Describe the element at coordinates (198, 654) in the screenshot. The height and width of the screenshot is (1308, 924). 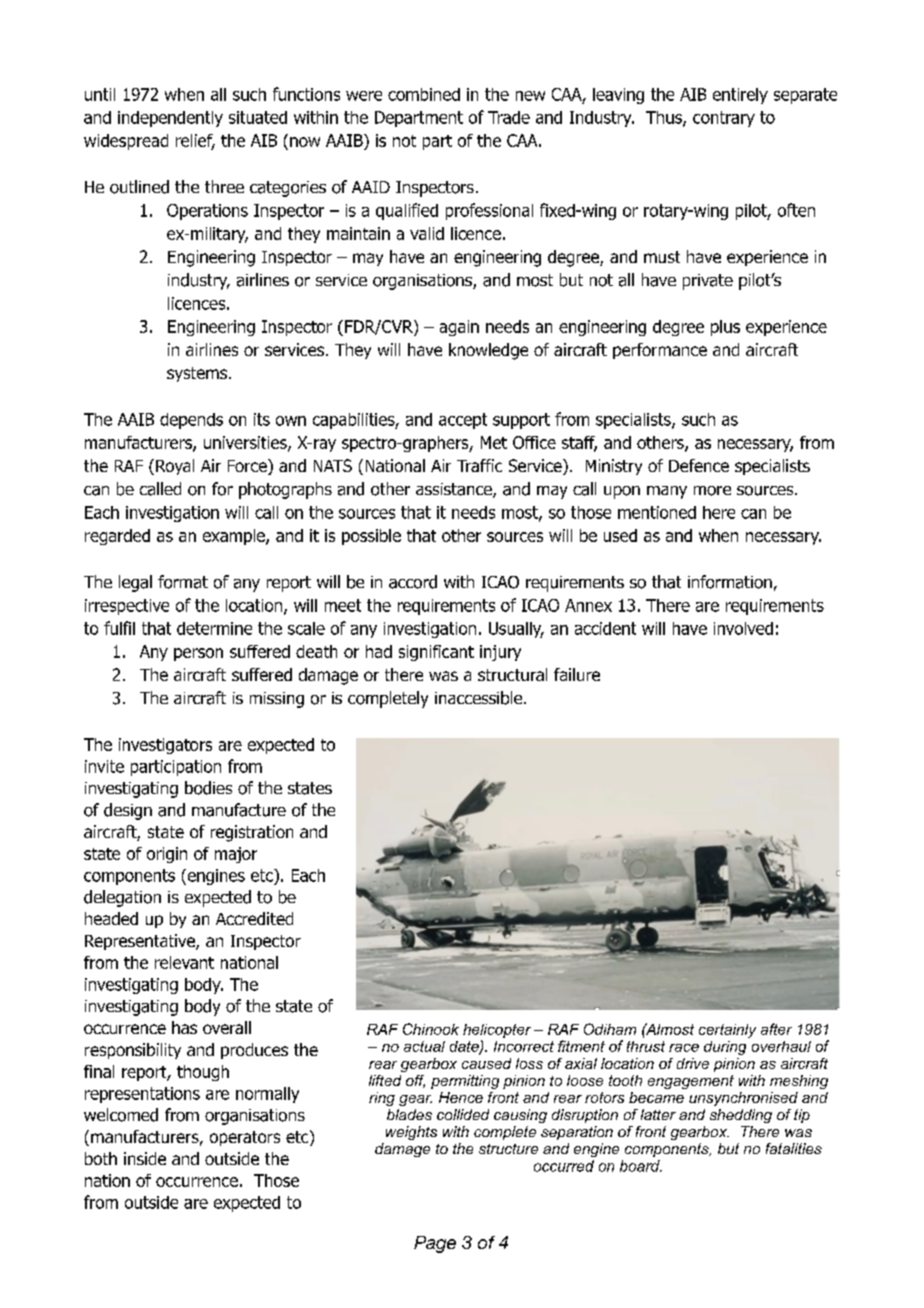
I see `person` at that location.
